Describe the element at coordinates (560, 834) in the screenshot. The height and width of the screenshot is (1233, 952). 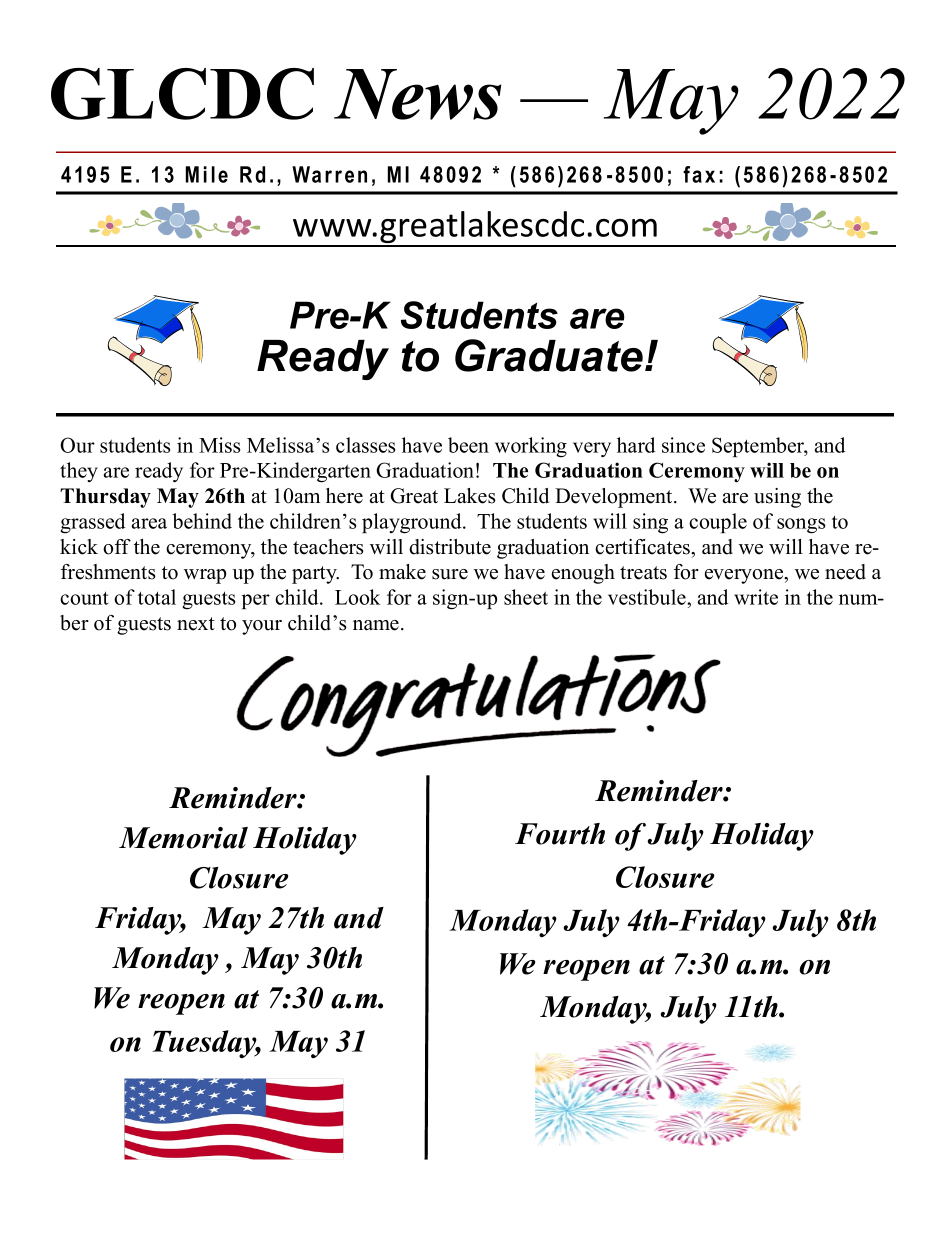
I see `Fourth` at that location.
